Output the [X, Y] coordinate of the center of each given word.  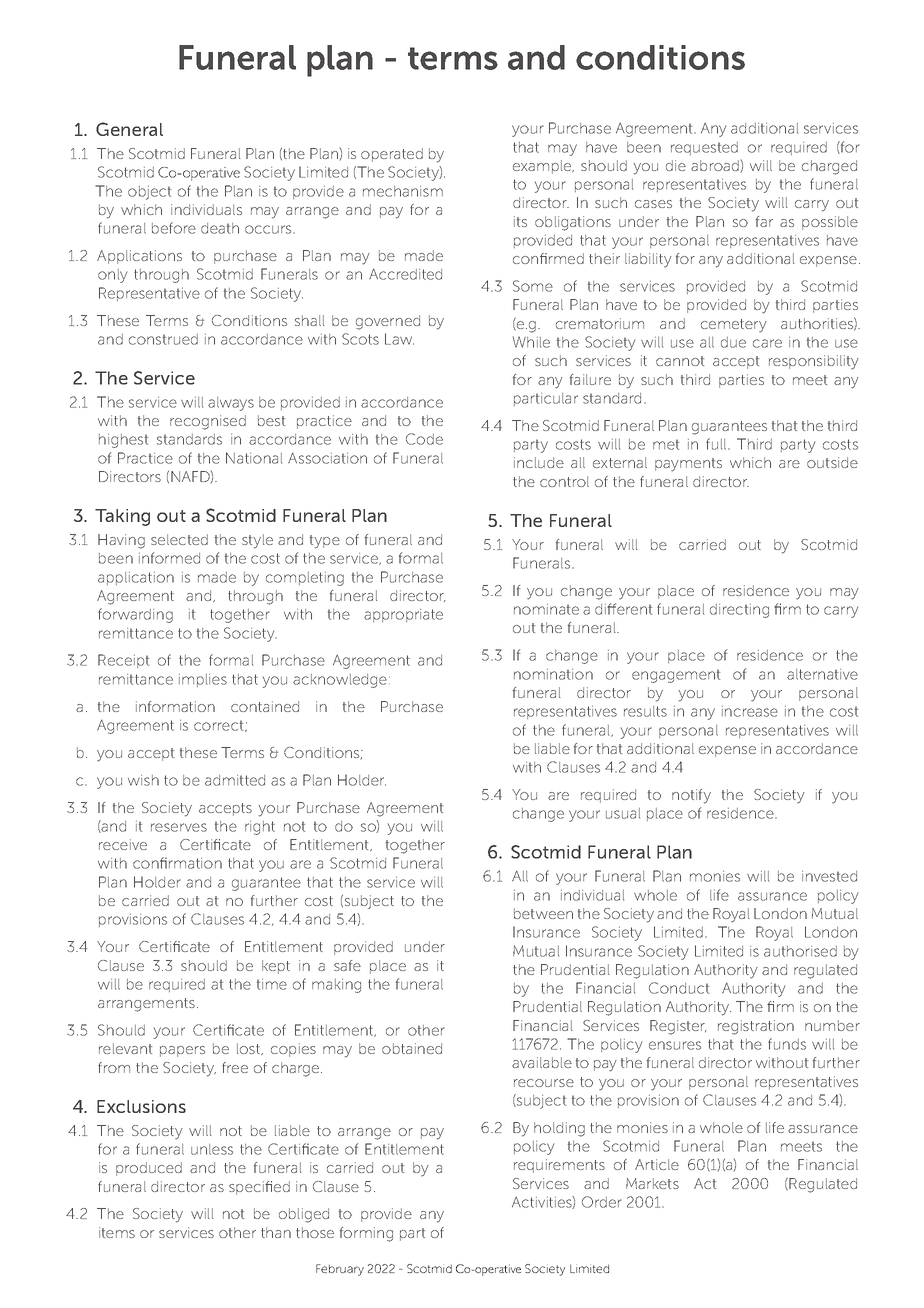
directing [739, 611]
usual [623, 813]
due [733, 342]
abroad [716, 166]
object [149, 193]
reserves [179, 827]
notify [691, 796]
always [231, 404]
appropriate [403, 615]
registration [756, 1027]
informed [169, 558]
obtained [412, 1048]
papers [182, 1051]
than [276, 1232]
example [543, 167]
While [531, 342]
